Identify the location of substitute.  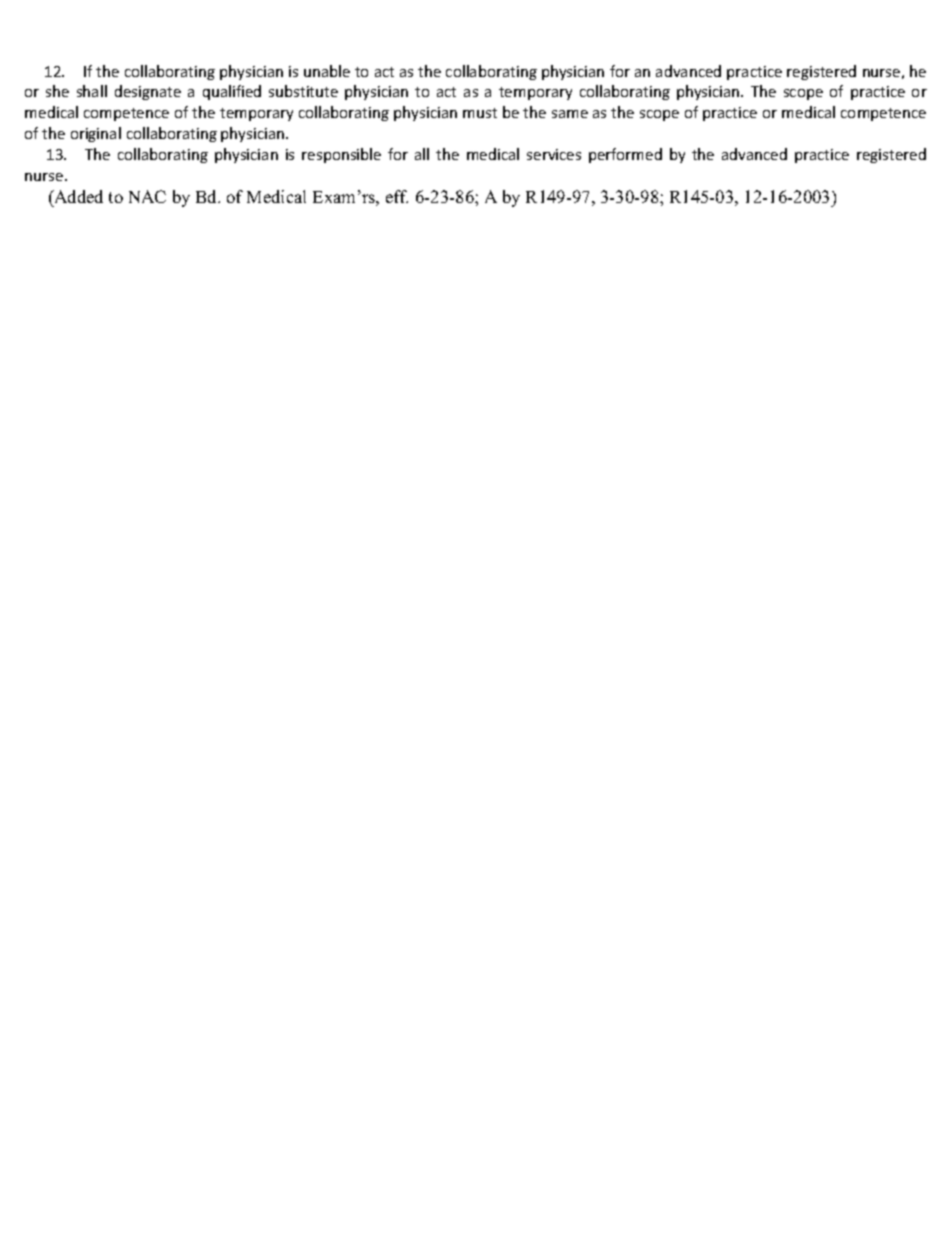
(303, 91).
